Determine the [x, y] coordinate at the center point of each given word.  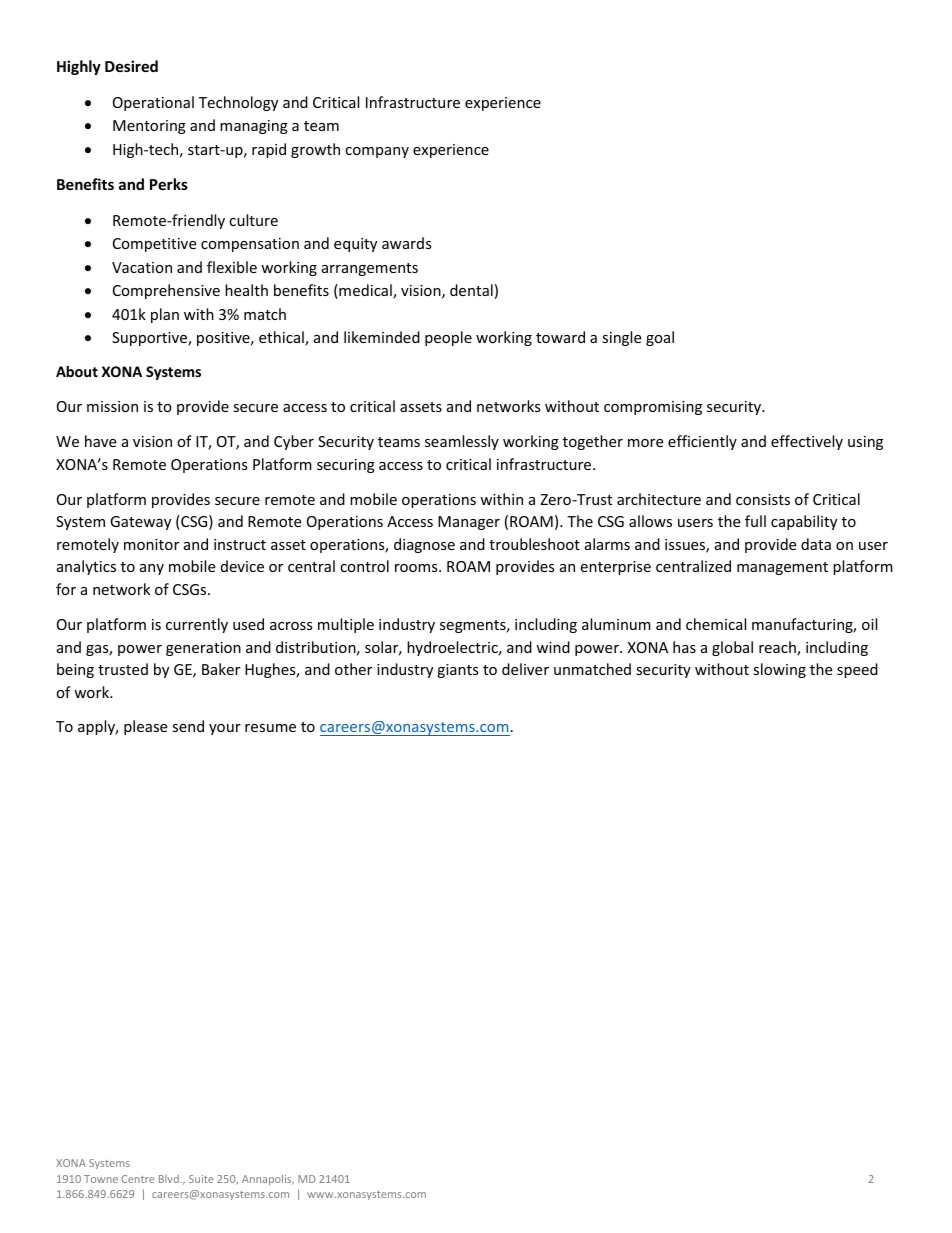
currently [197, 625]
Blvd [170, 1179]
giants [458, 671]
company [377, 152]
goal [660, 338]
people [448, 338]
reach [778, 648]
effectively [807, 442]
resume [270, 728]
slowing [779, 670]
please [145, 727]
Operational [153, 103]
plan [165, 315]
